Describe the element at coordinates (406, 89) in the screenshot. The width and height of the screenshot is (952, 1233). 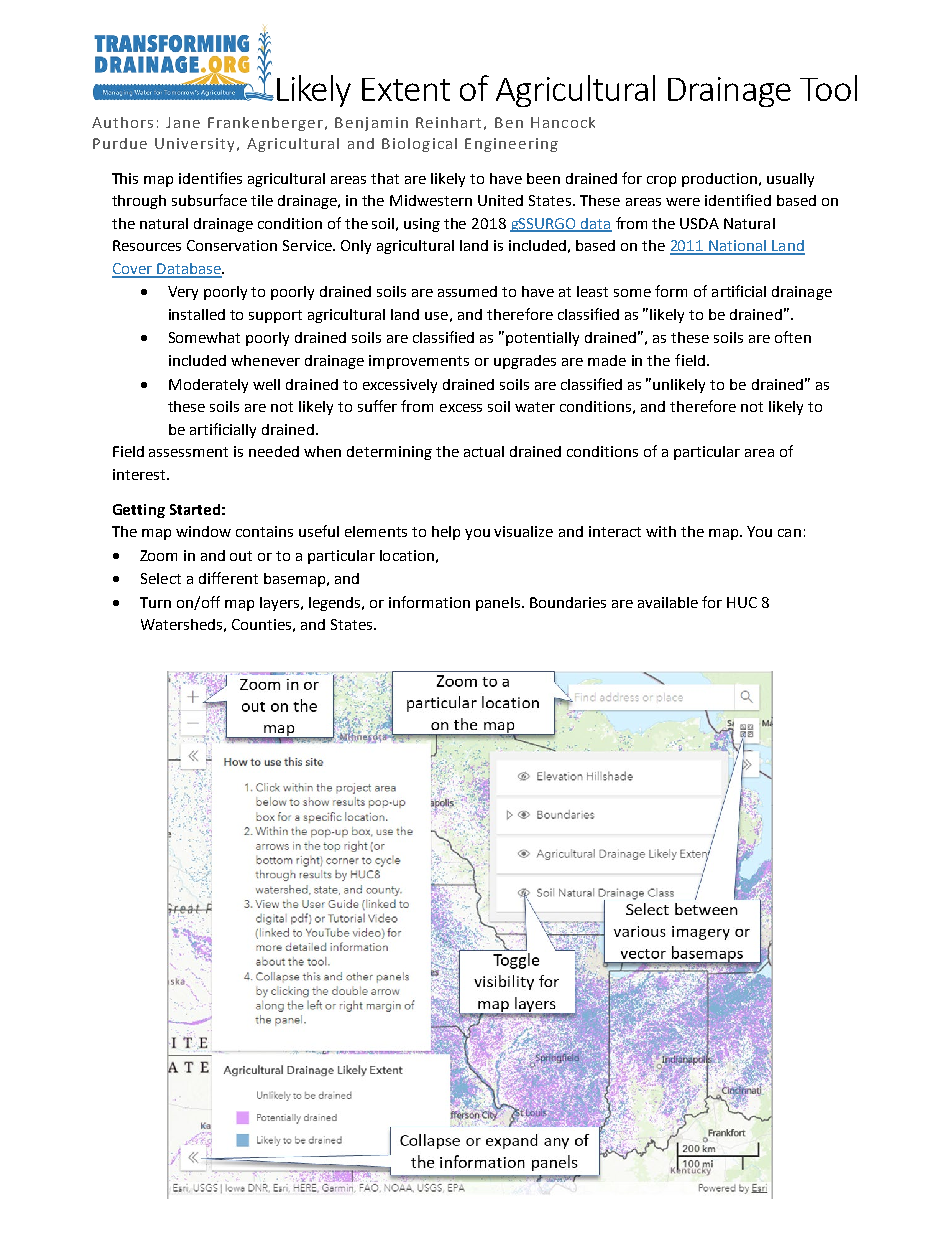
I see `Extent` at that location.
